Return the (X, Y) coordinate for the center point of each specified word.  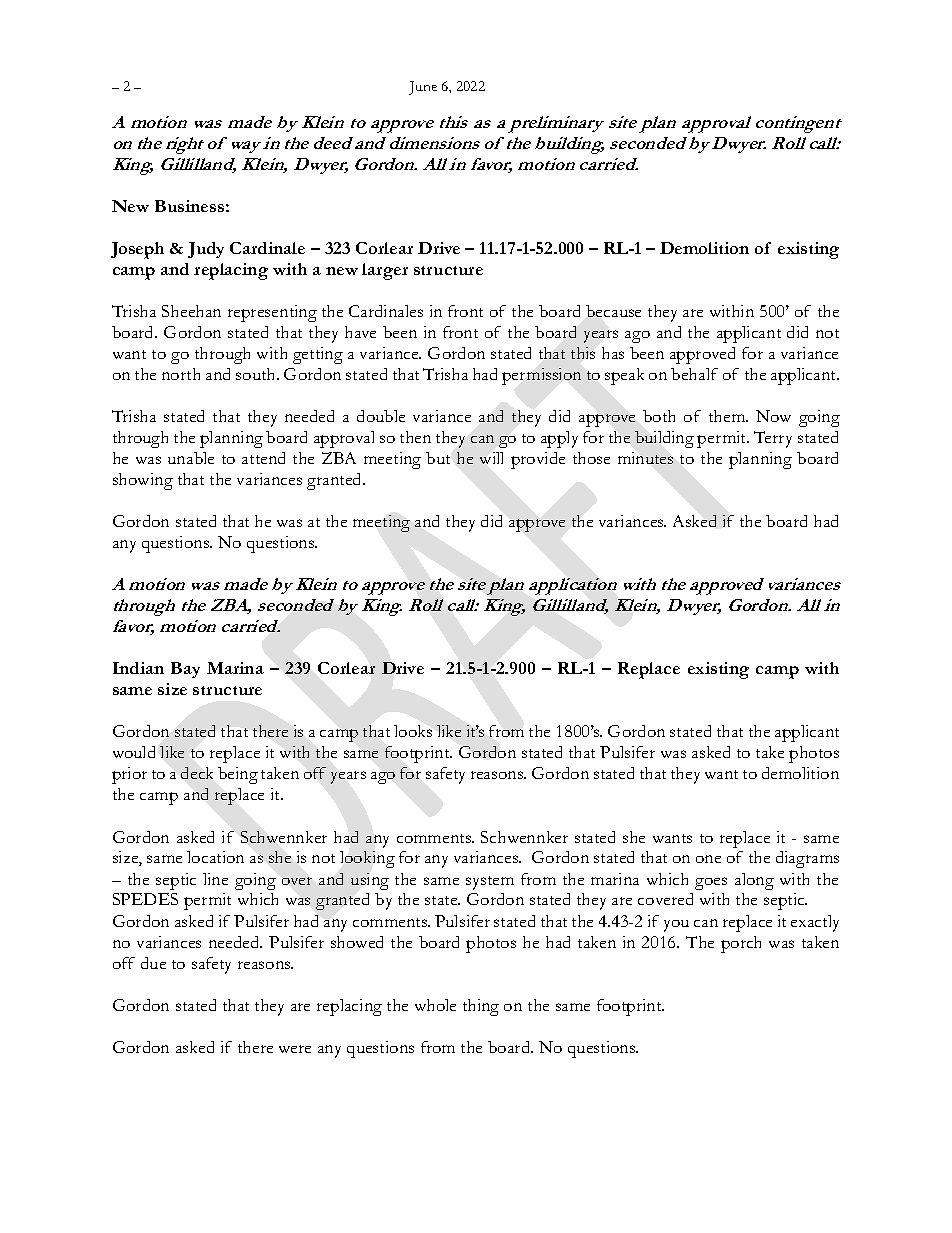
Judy (206, 250)
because (613, 311)
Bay (185, 670)
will (491, 458)
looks (413, 731)
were (295, 1049)
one (708, 859)
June (423, 88)
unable (191, 458)
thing (481, 1007)
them (728, 416)
